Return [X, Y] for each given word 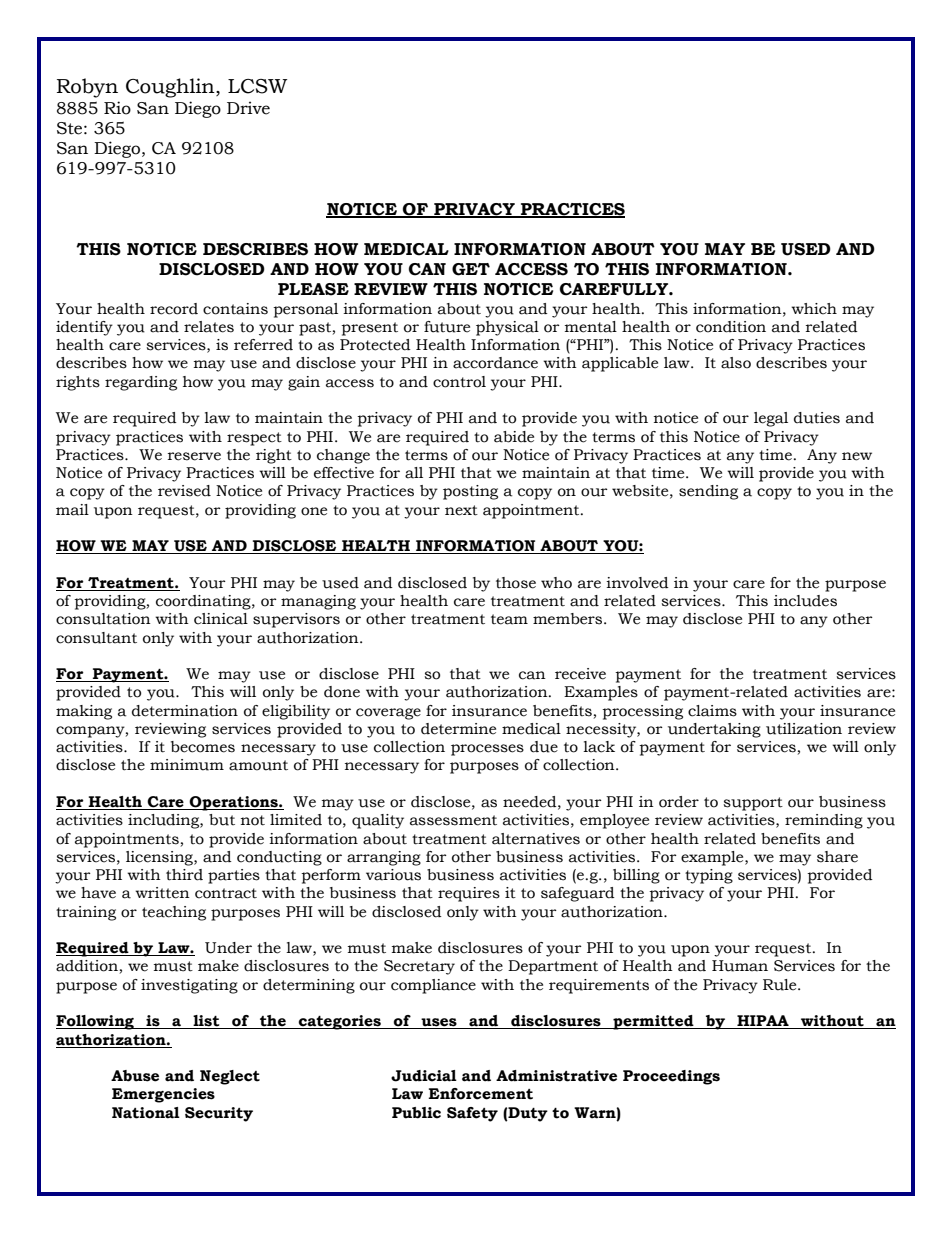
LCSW [257, 86]
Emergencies [163, 1095]
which [814, 309]
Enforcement [480, 1094]
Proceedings [671, 1077]
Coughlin [171, 88]
